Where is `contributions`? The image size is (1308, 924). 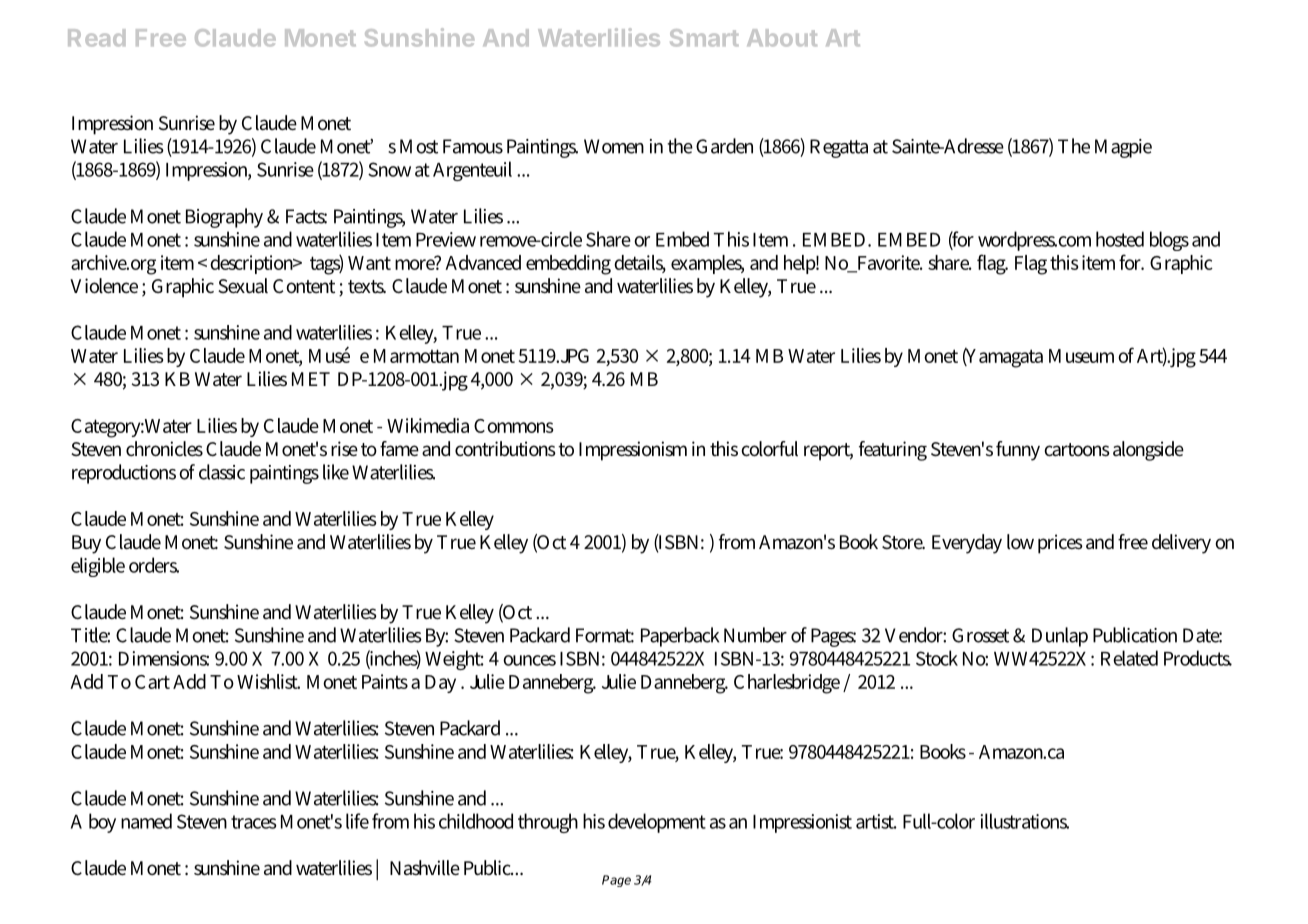 contributions is located at coordinates (505, 448).
